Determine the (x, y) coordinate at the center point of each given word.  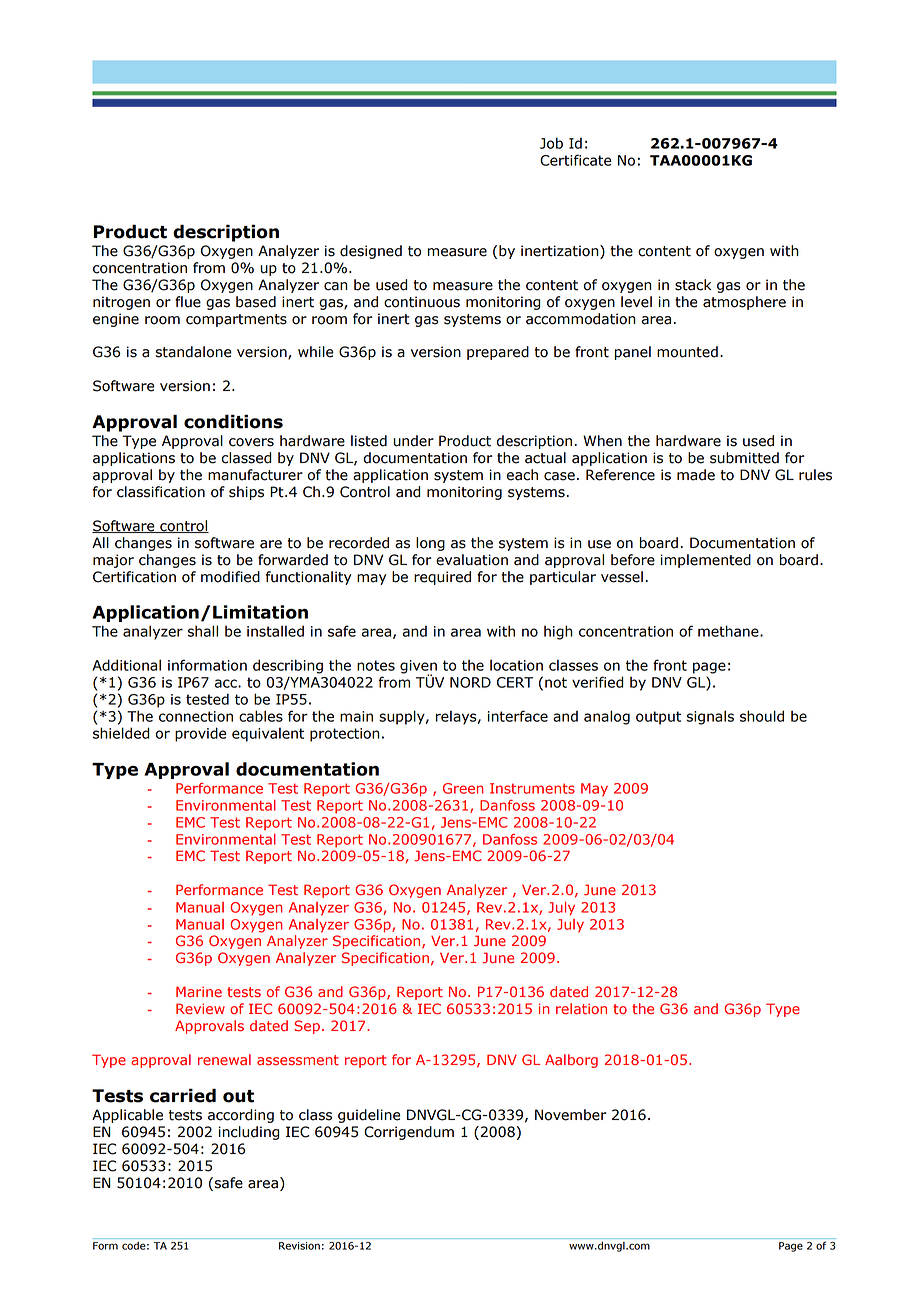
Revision (299, 1246)
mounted (687, 352)
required (442, 578)
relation (581, 1009)
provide (200, 734)
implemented (706, 561)
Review (200, 1009)
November (571, 1115)
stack (693, 285)
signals (710, 717)
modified (230, 577)
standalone (194, 352)
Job (551, 143)
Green (463, 788)
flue (188, 302)
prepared (498, 353)
